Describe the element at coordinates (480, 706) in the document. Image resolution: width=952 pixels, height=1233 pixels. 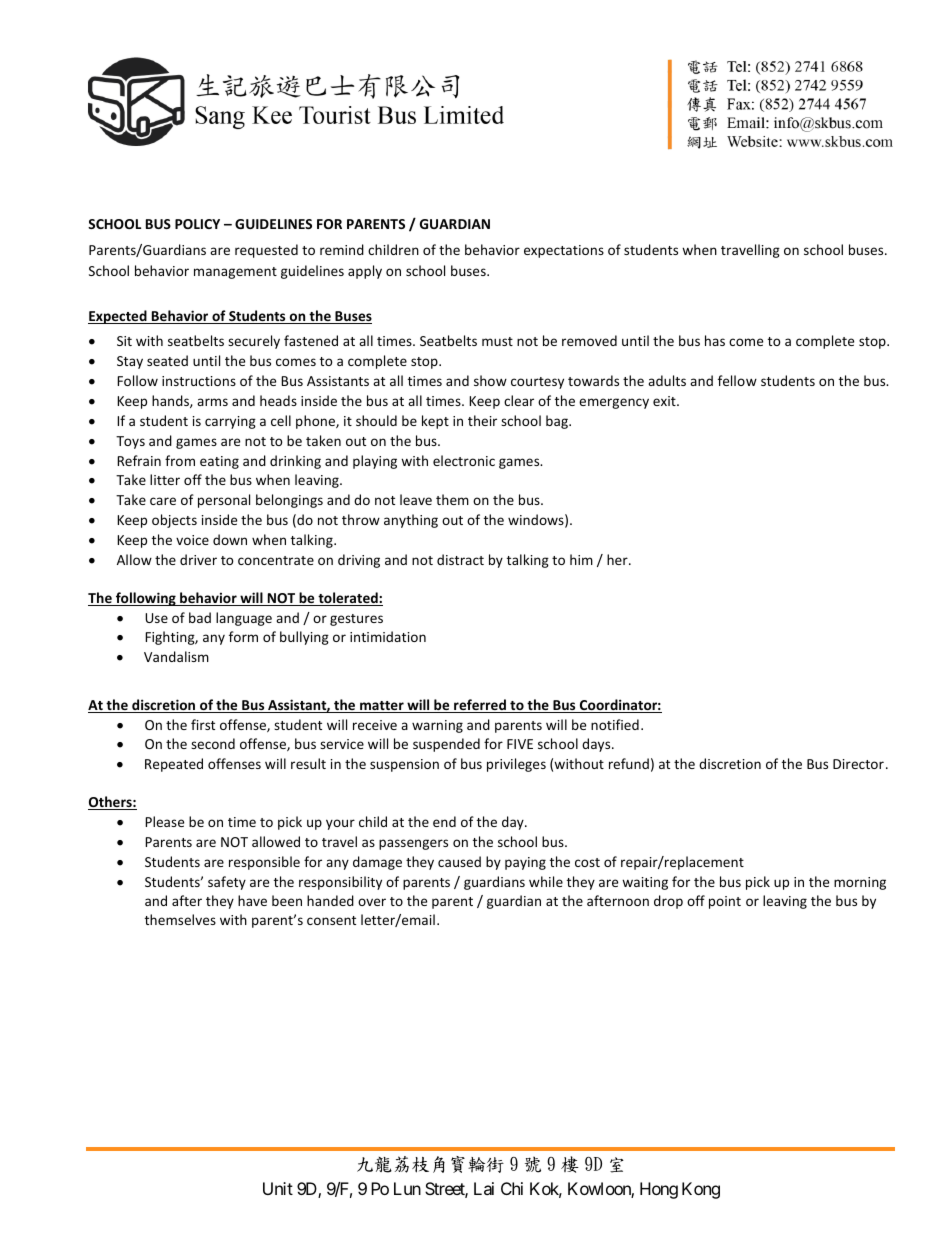
I see `referred` at that location.
